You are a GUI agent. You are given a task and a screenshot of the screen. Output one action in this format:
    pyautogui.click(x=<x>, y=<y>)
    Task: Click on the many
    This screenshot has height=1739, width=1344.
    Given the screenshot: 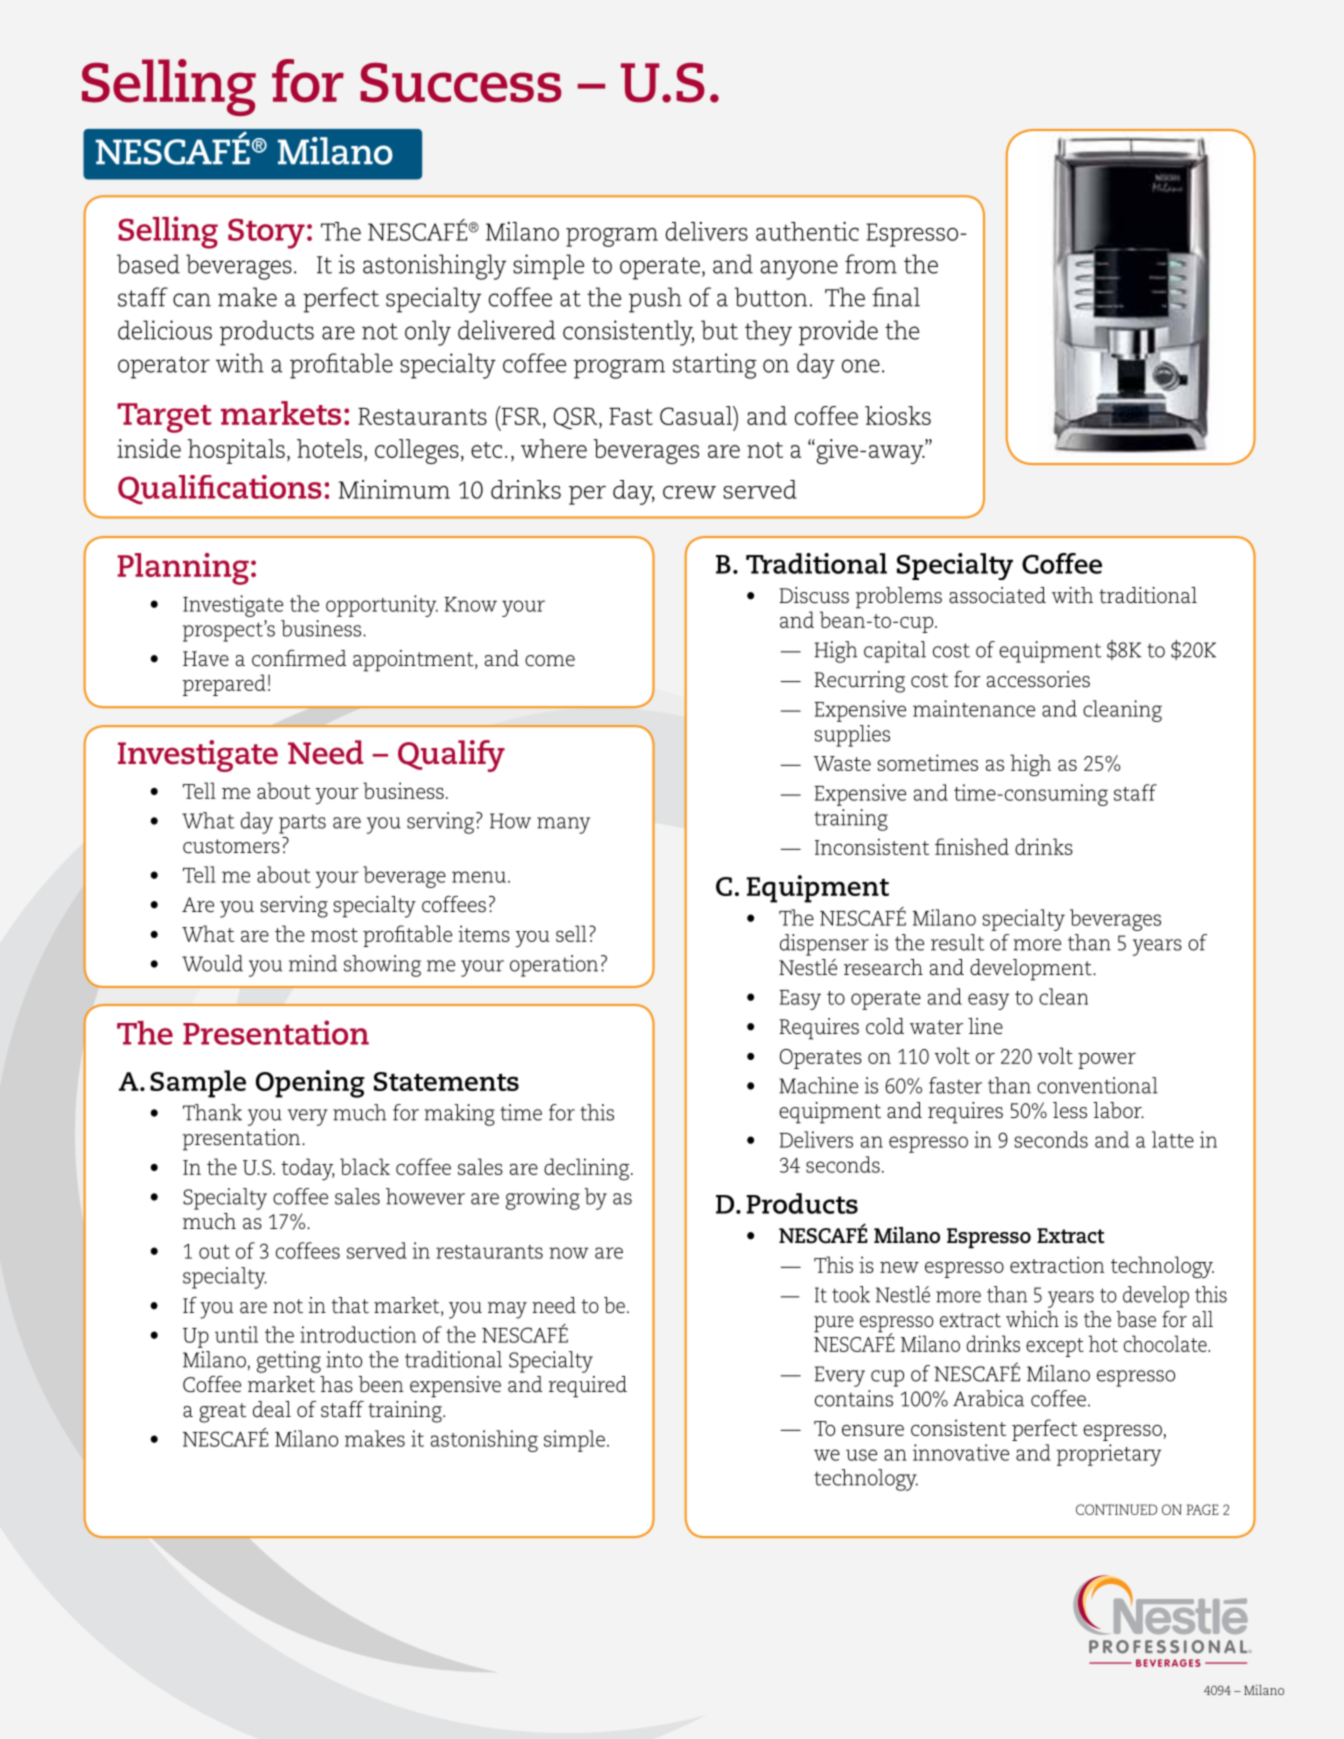 What is the action you would take?
    pyautogui.click(x=563, y=825)
